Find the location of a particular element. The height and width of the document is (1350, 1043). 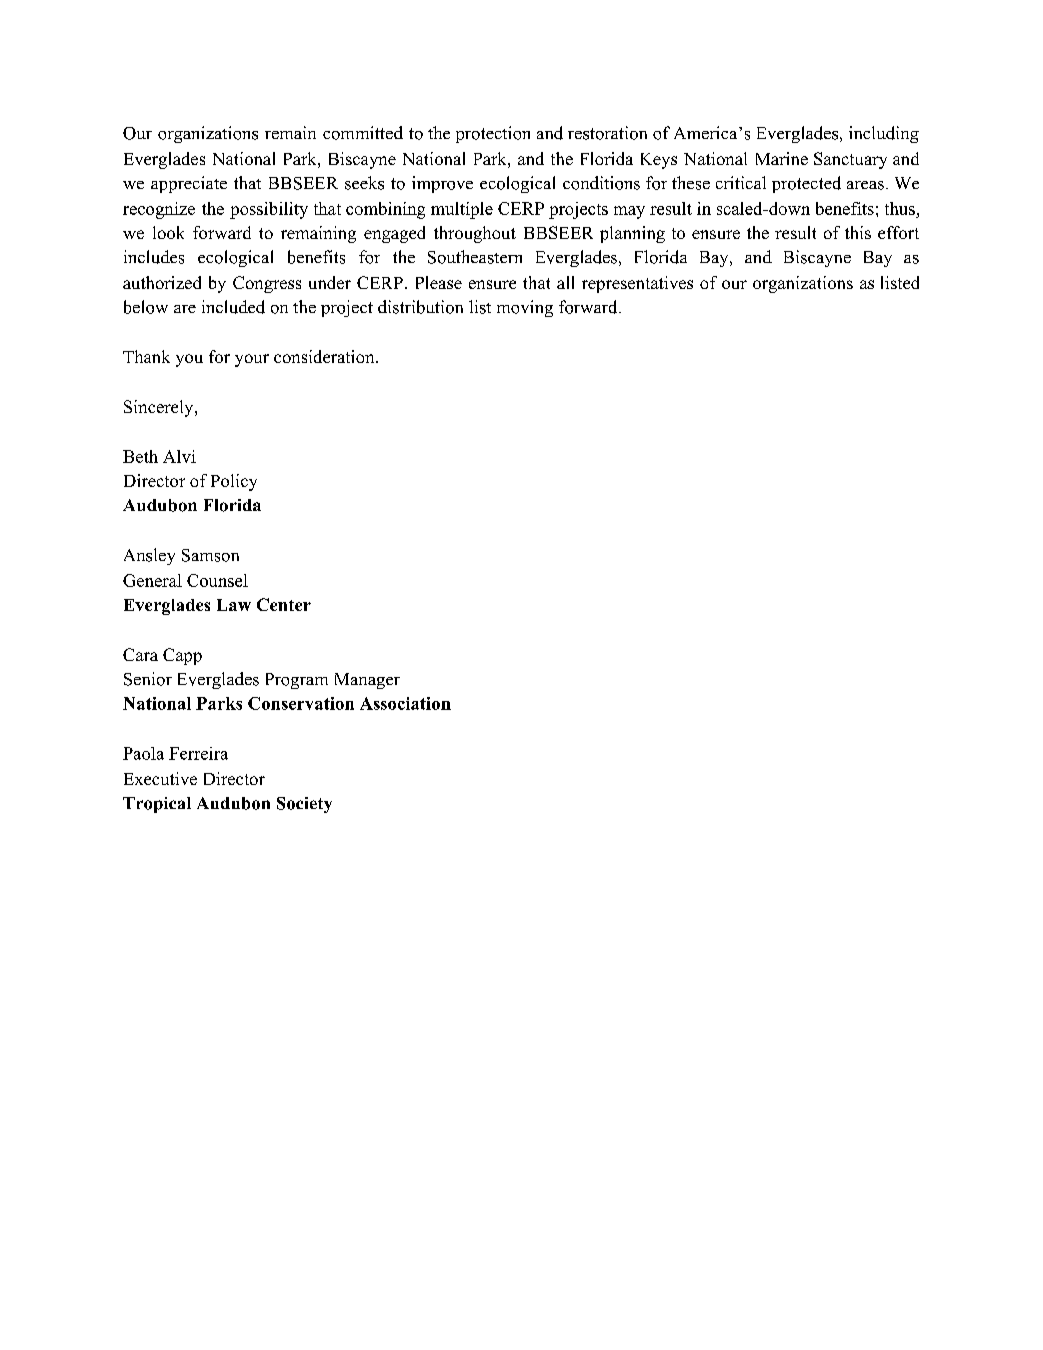

Marine is located at coordinates (782, 158).
